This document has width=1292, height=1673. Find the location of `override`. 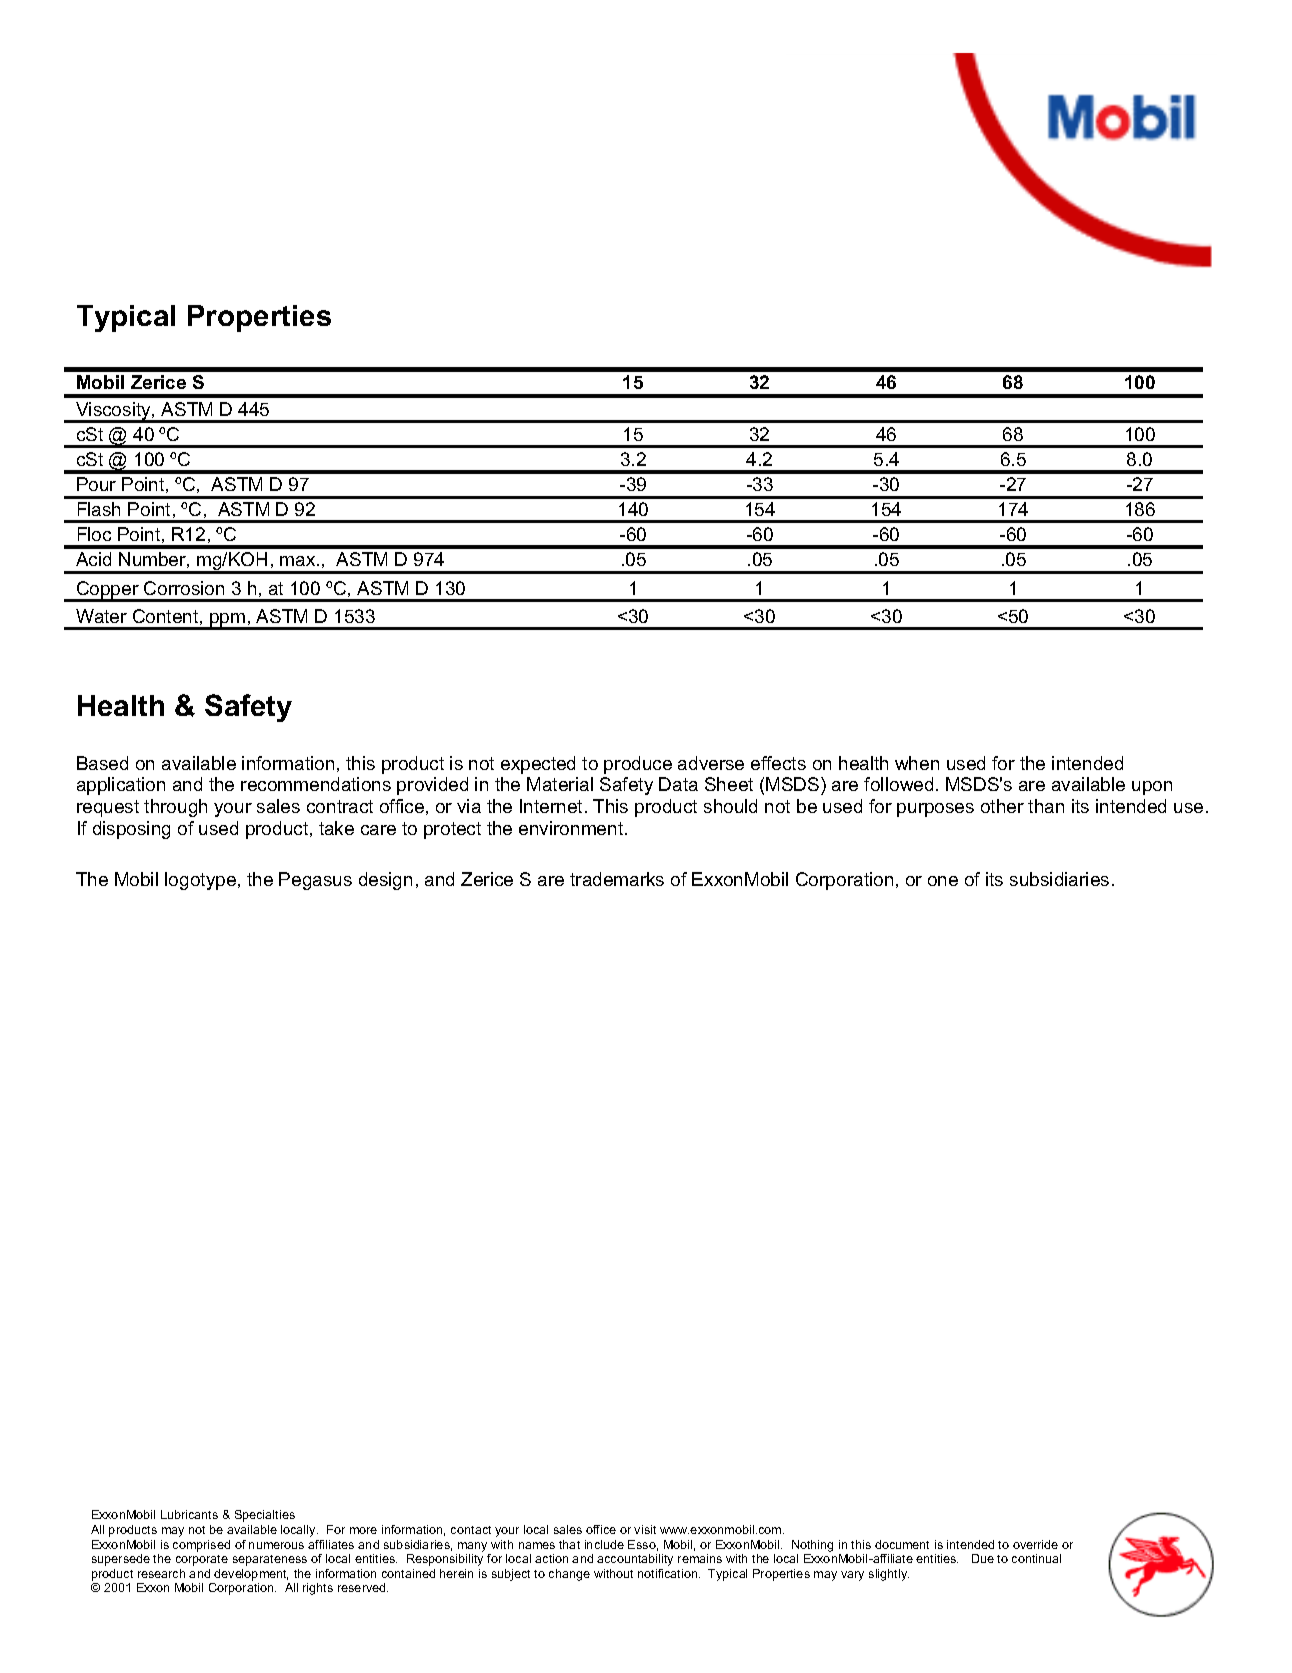

override is located at coordinates (1035, 1544).
